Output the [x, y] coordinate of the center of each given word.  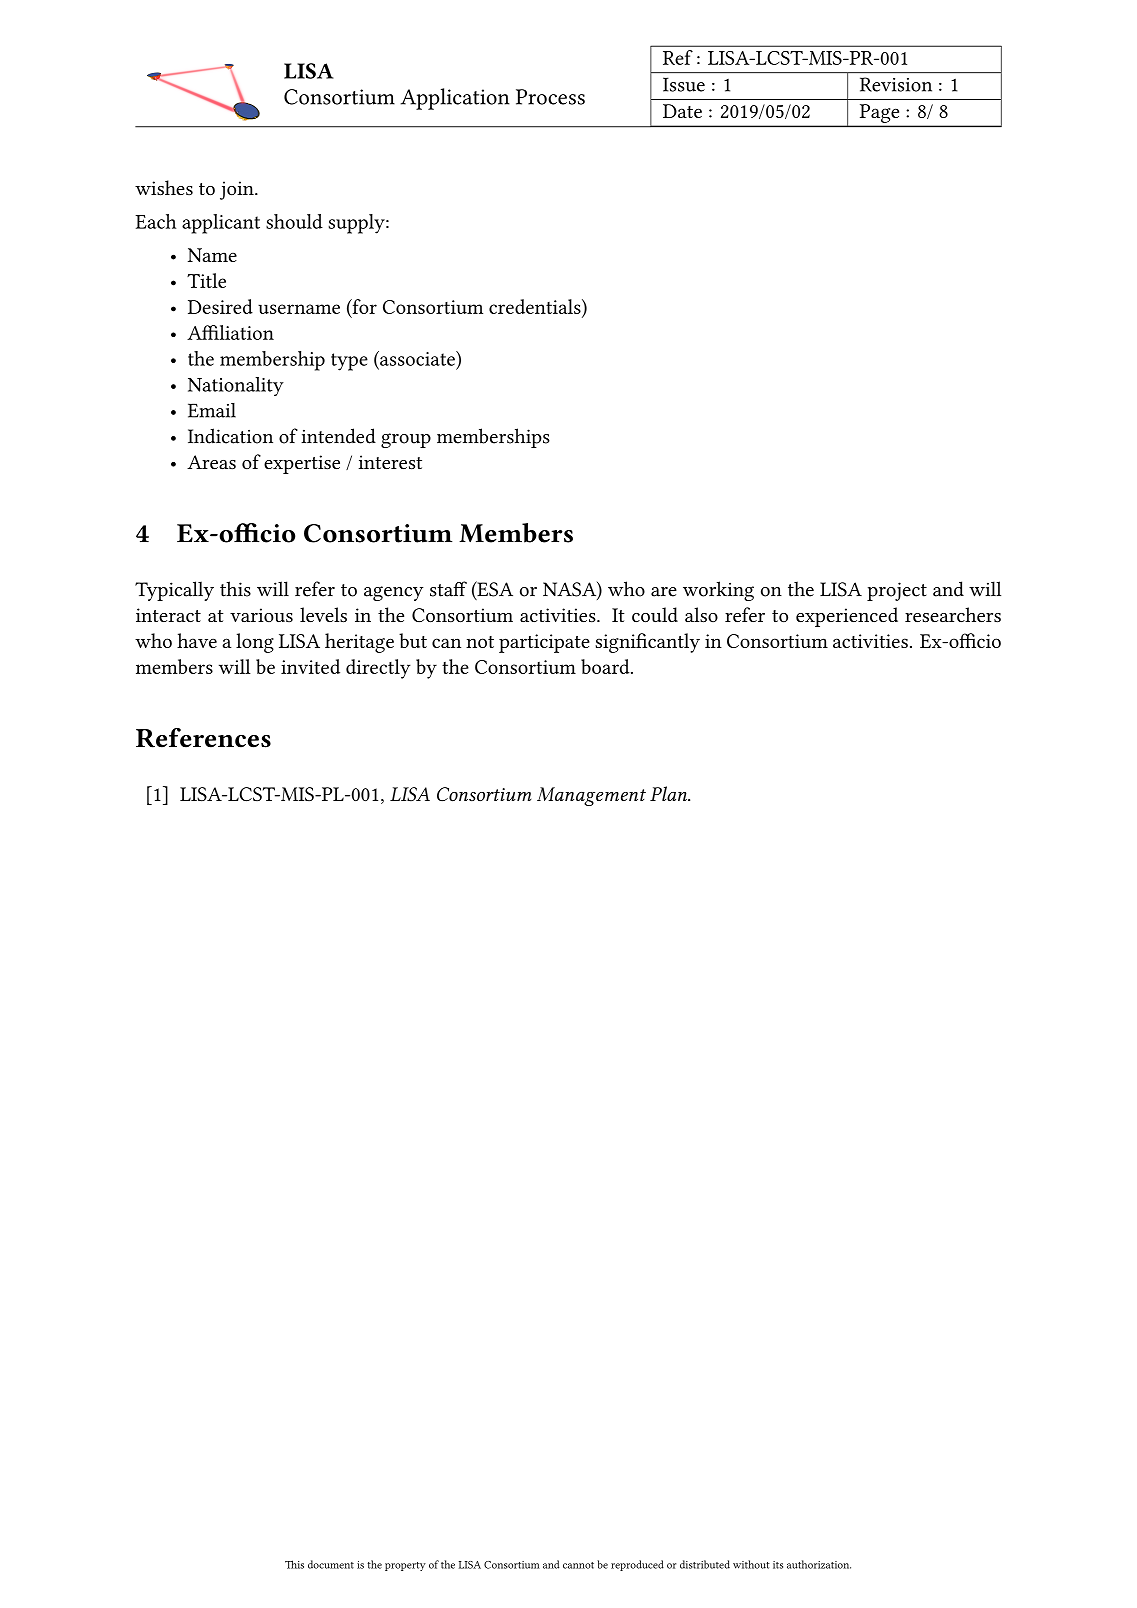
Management [591, 796]
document [331, 1564]
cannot [578, 1565]
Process [550, 97]
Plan [669, 793]
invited [310, 666]
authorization [819, 1564]
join [238, 190]
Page [879, 113]
